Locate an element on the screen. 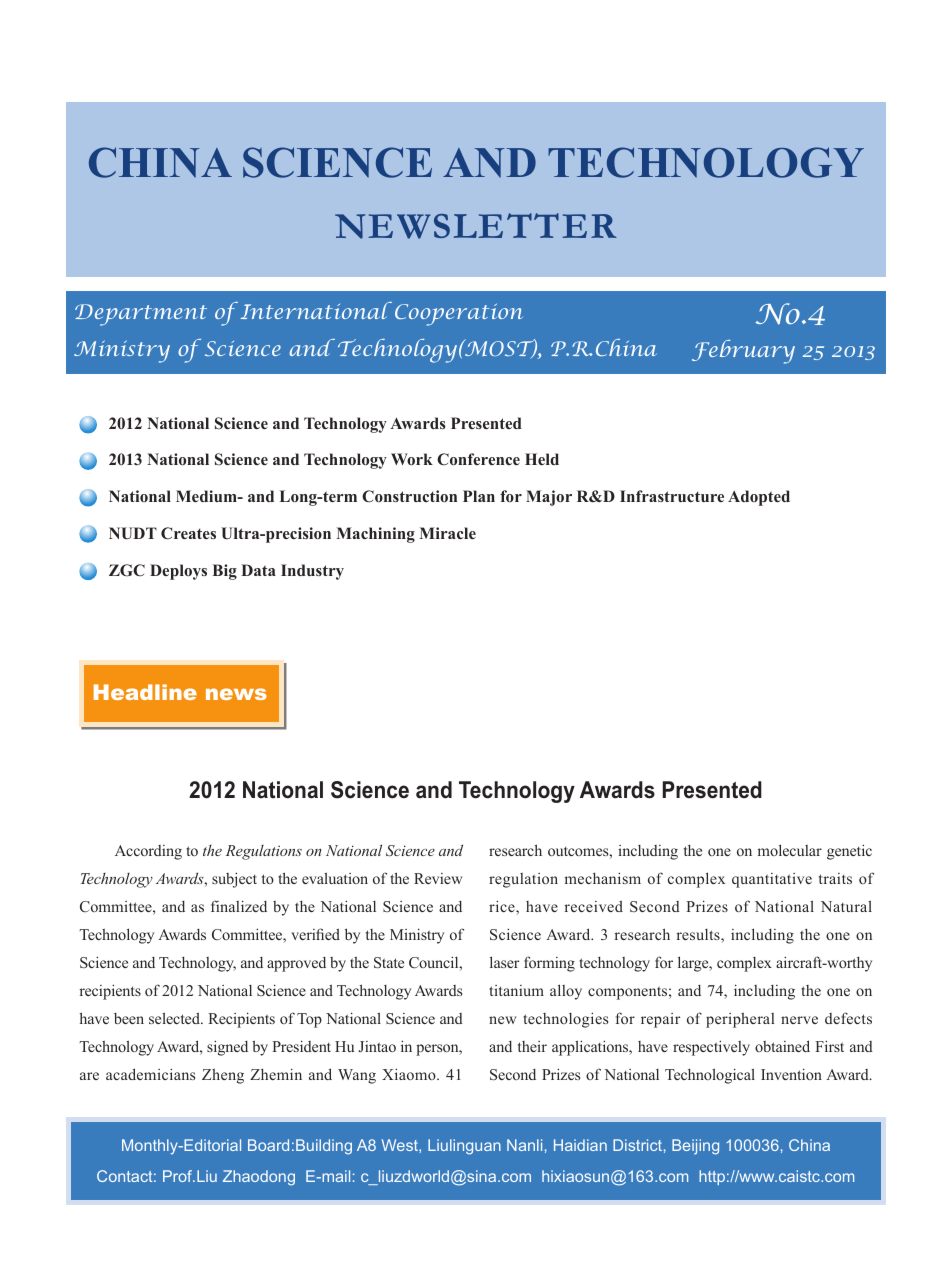 This screenshot has height=1284, width=952. Review is located at coordinates (438, 878).
